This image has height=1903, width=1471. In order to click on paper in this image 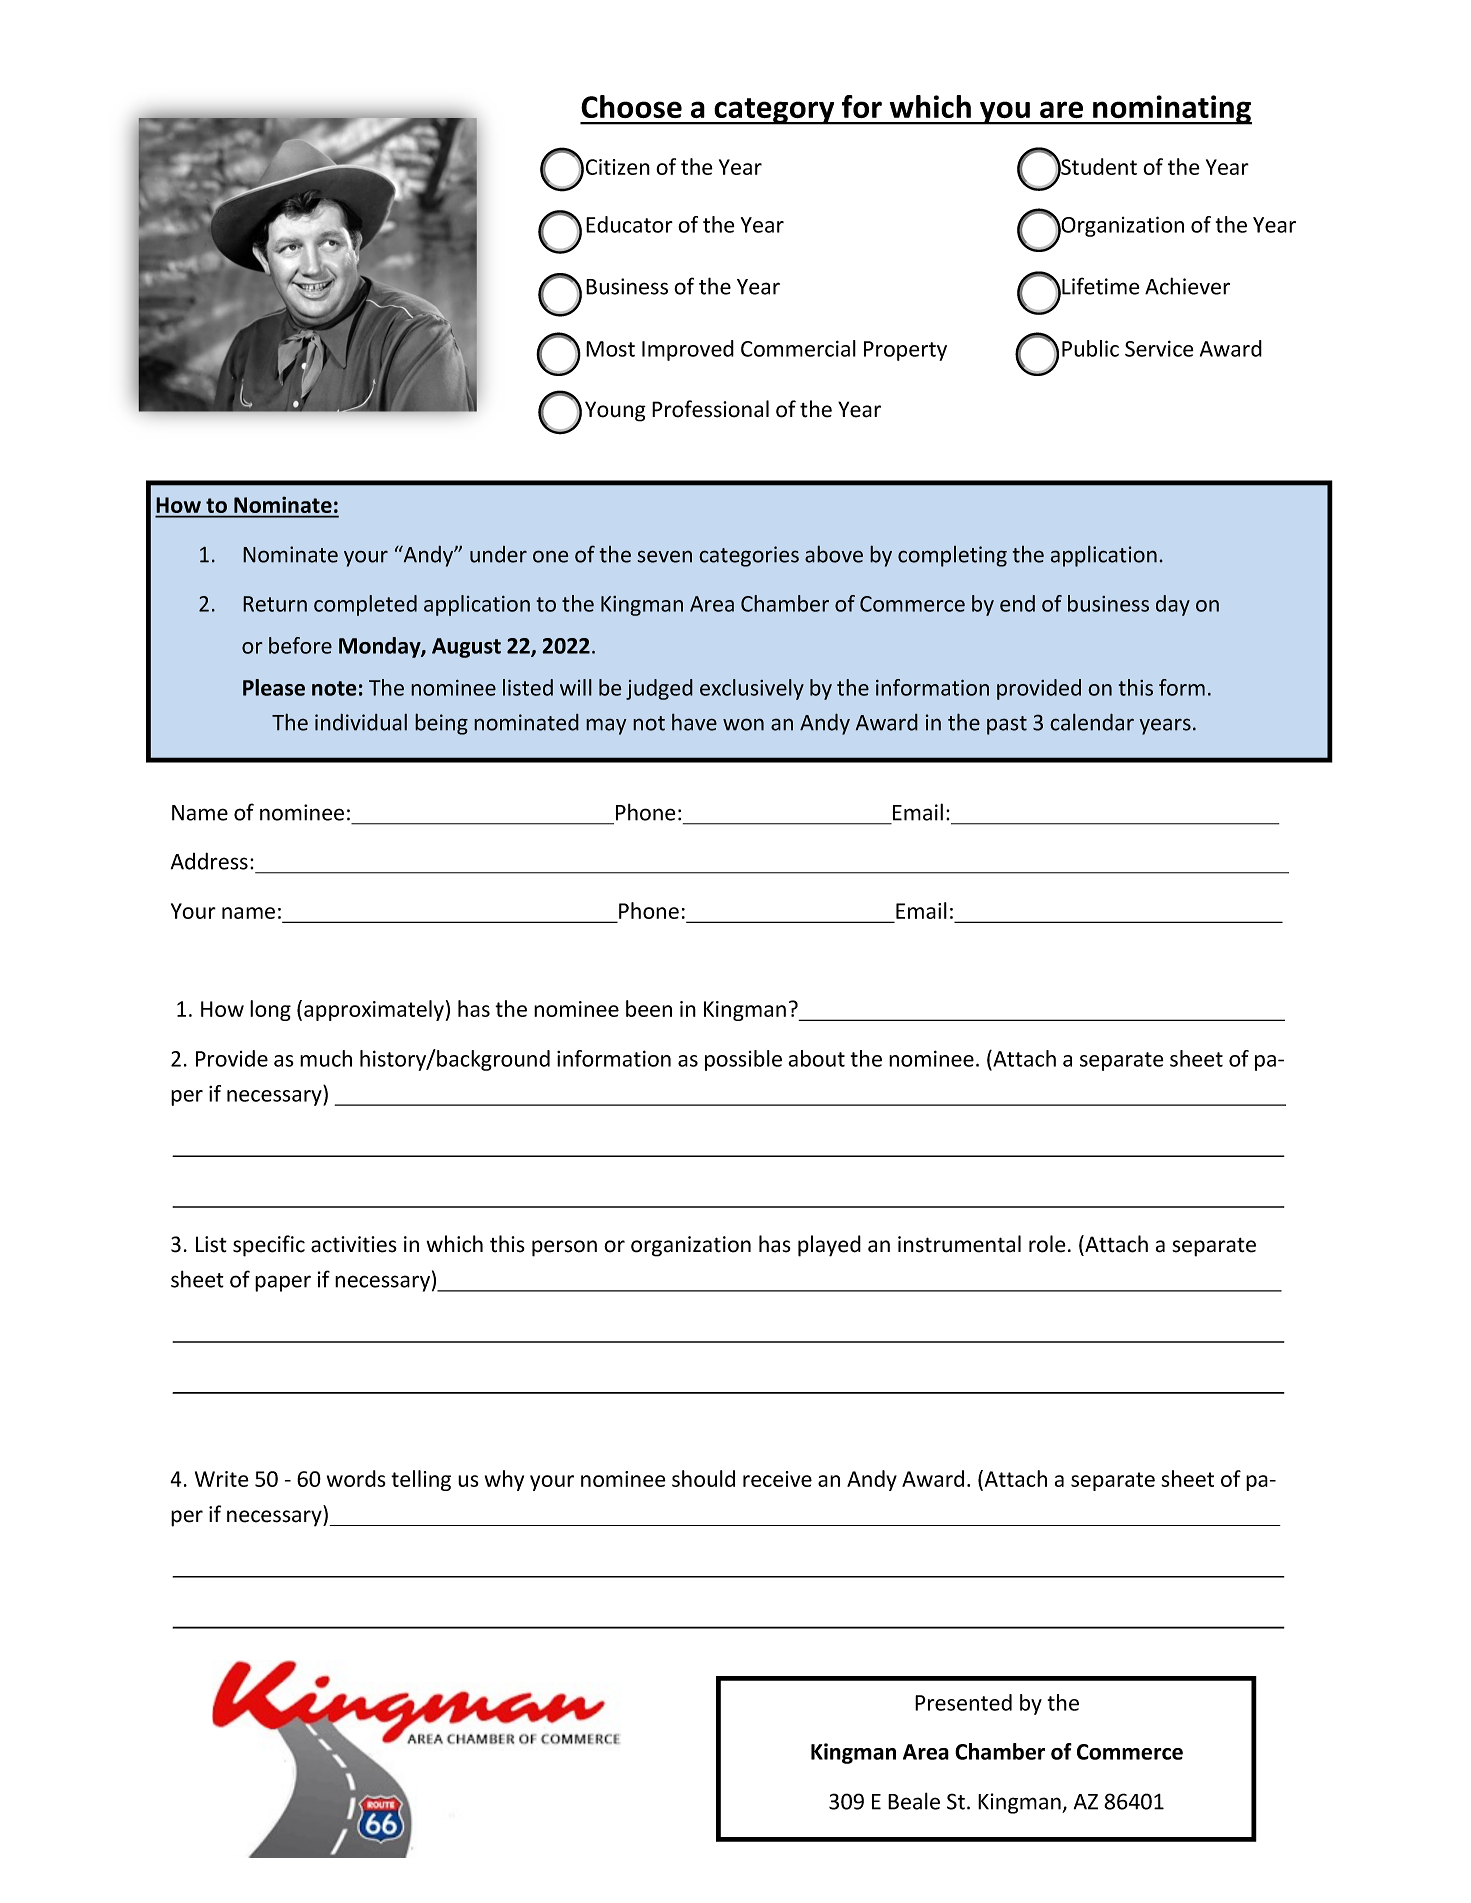, I will do `click(283, 1283)`.
